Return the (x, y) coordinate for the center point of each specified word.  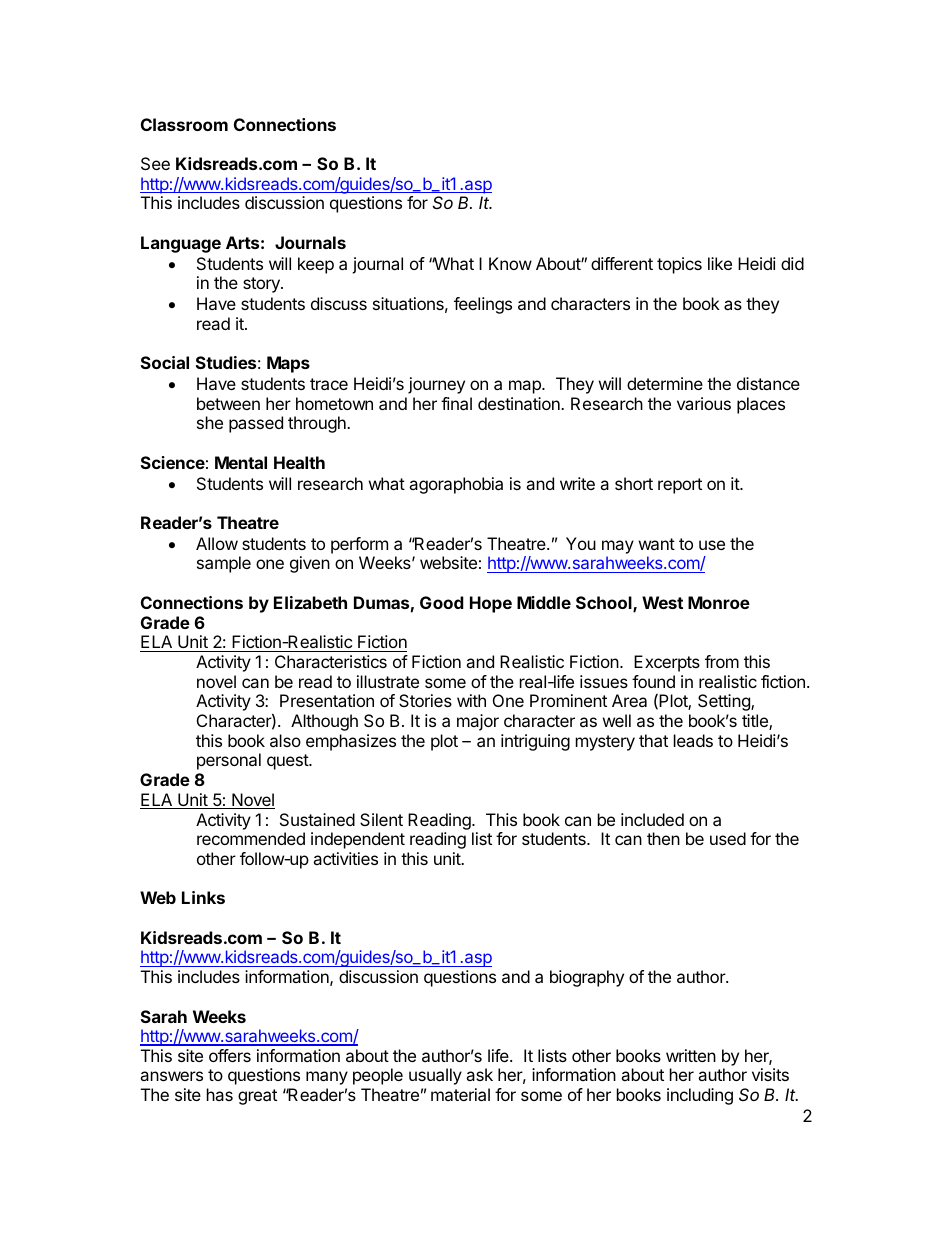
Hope (491, 604)
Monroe (719, 602)
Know (510, 263)
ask (479, 1074)
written (691, 1055)
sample (224, 564)
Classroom (184, 124)
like (720, 263)
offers (230, 1055)
